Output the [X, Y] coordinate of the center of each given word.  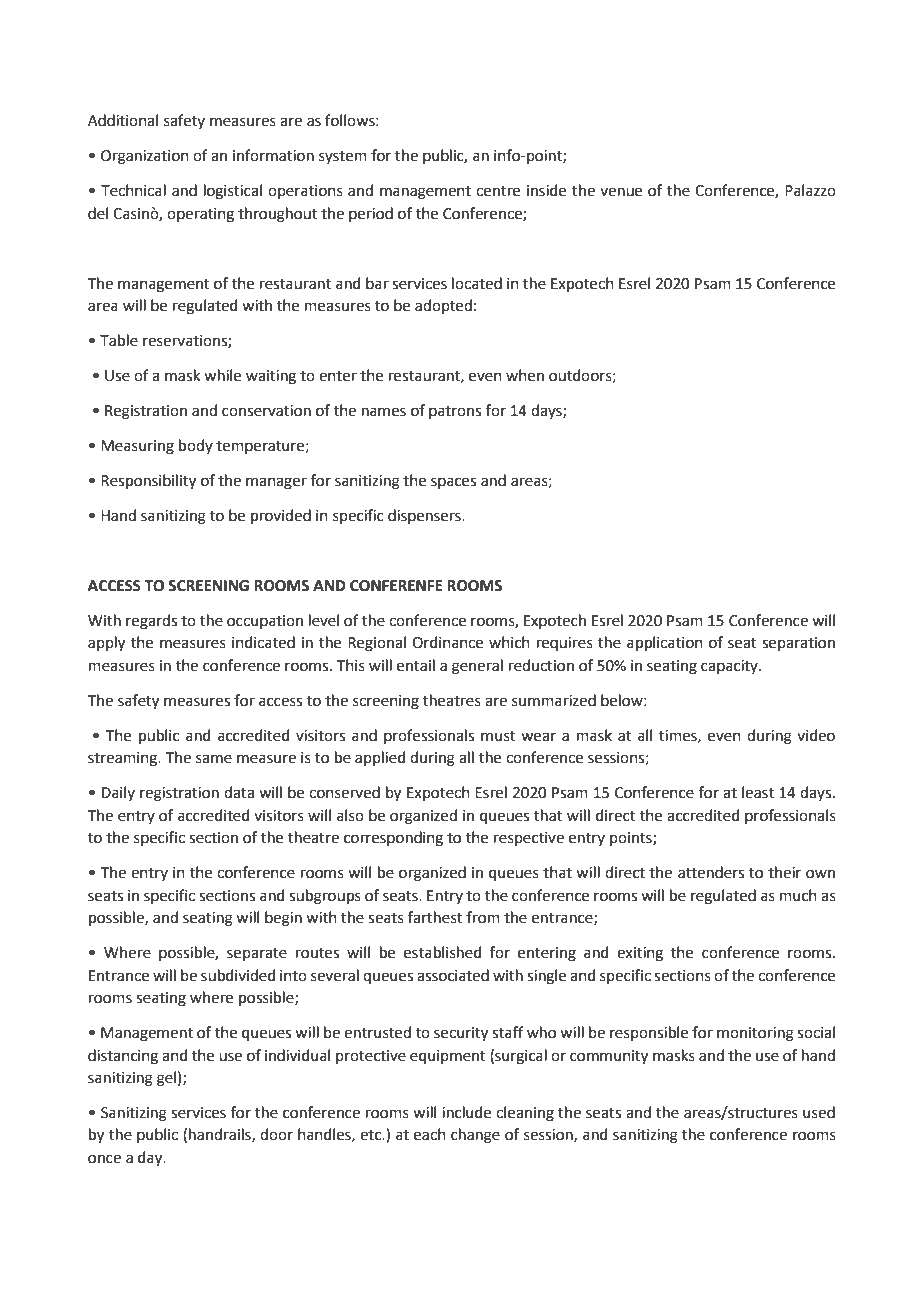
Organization [145, 157]
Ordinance [447, 642]
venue [621, 192]
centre [498, 191]
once [104, 1159]
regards [151, 622]
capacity [730, 667]
